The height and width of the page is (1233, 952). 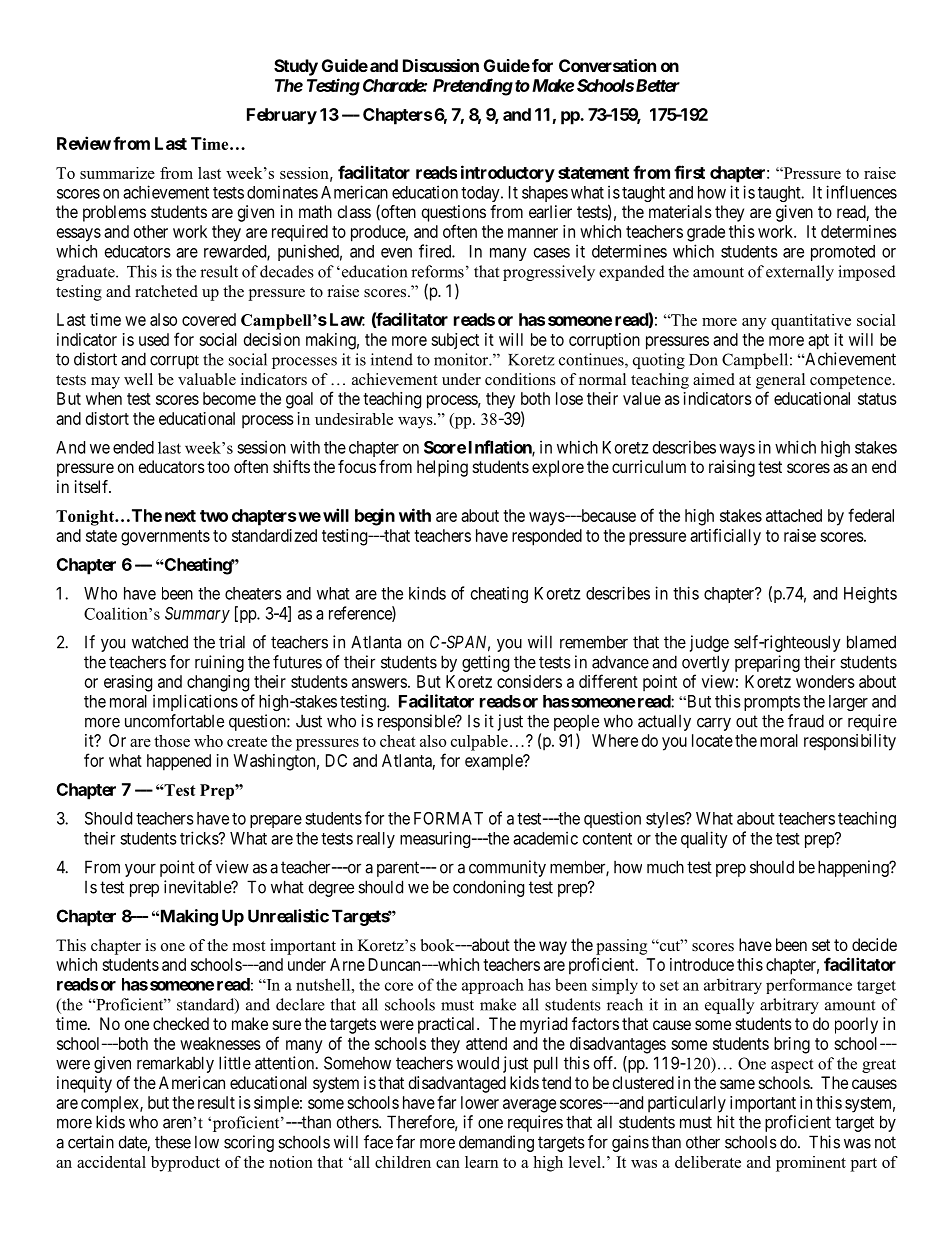 I want to click on first, so click(x=689, y=172).
